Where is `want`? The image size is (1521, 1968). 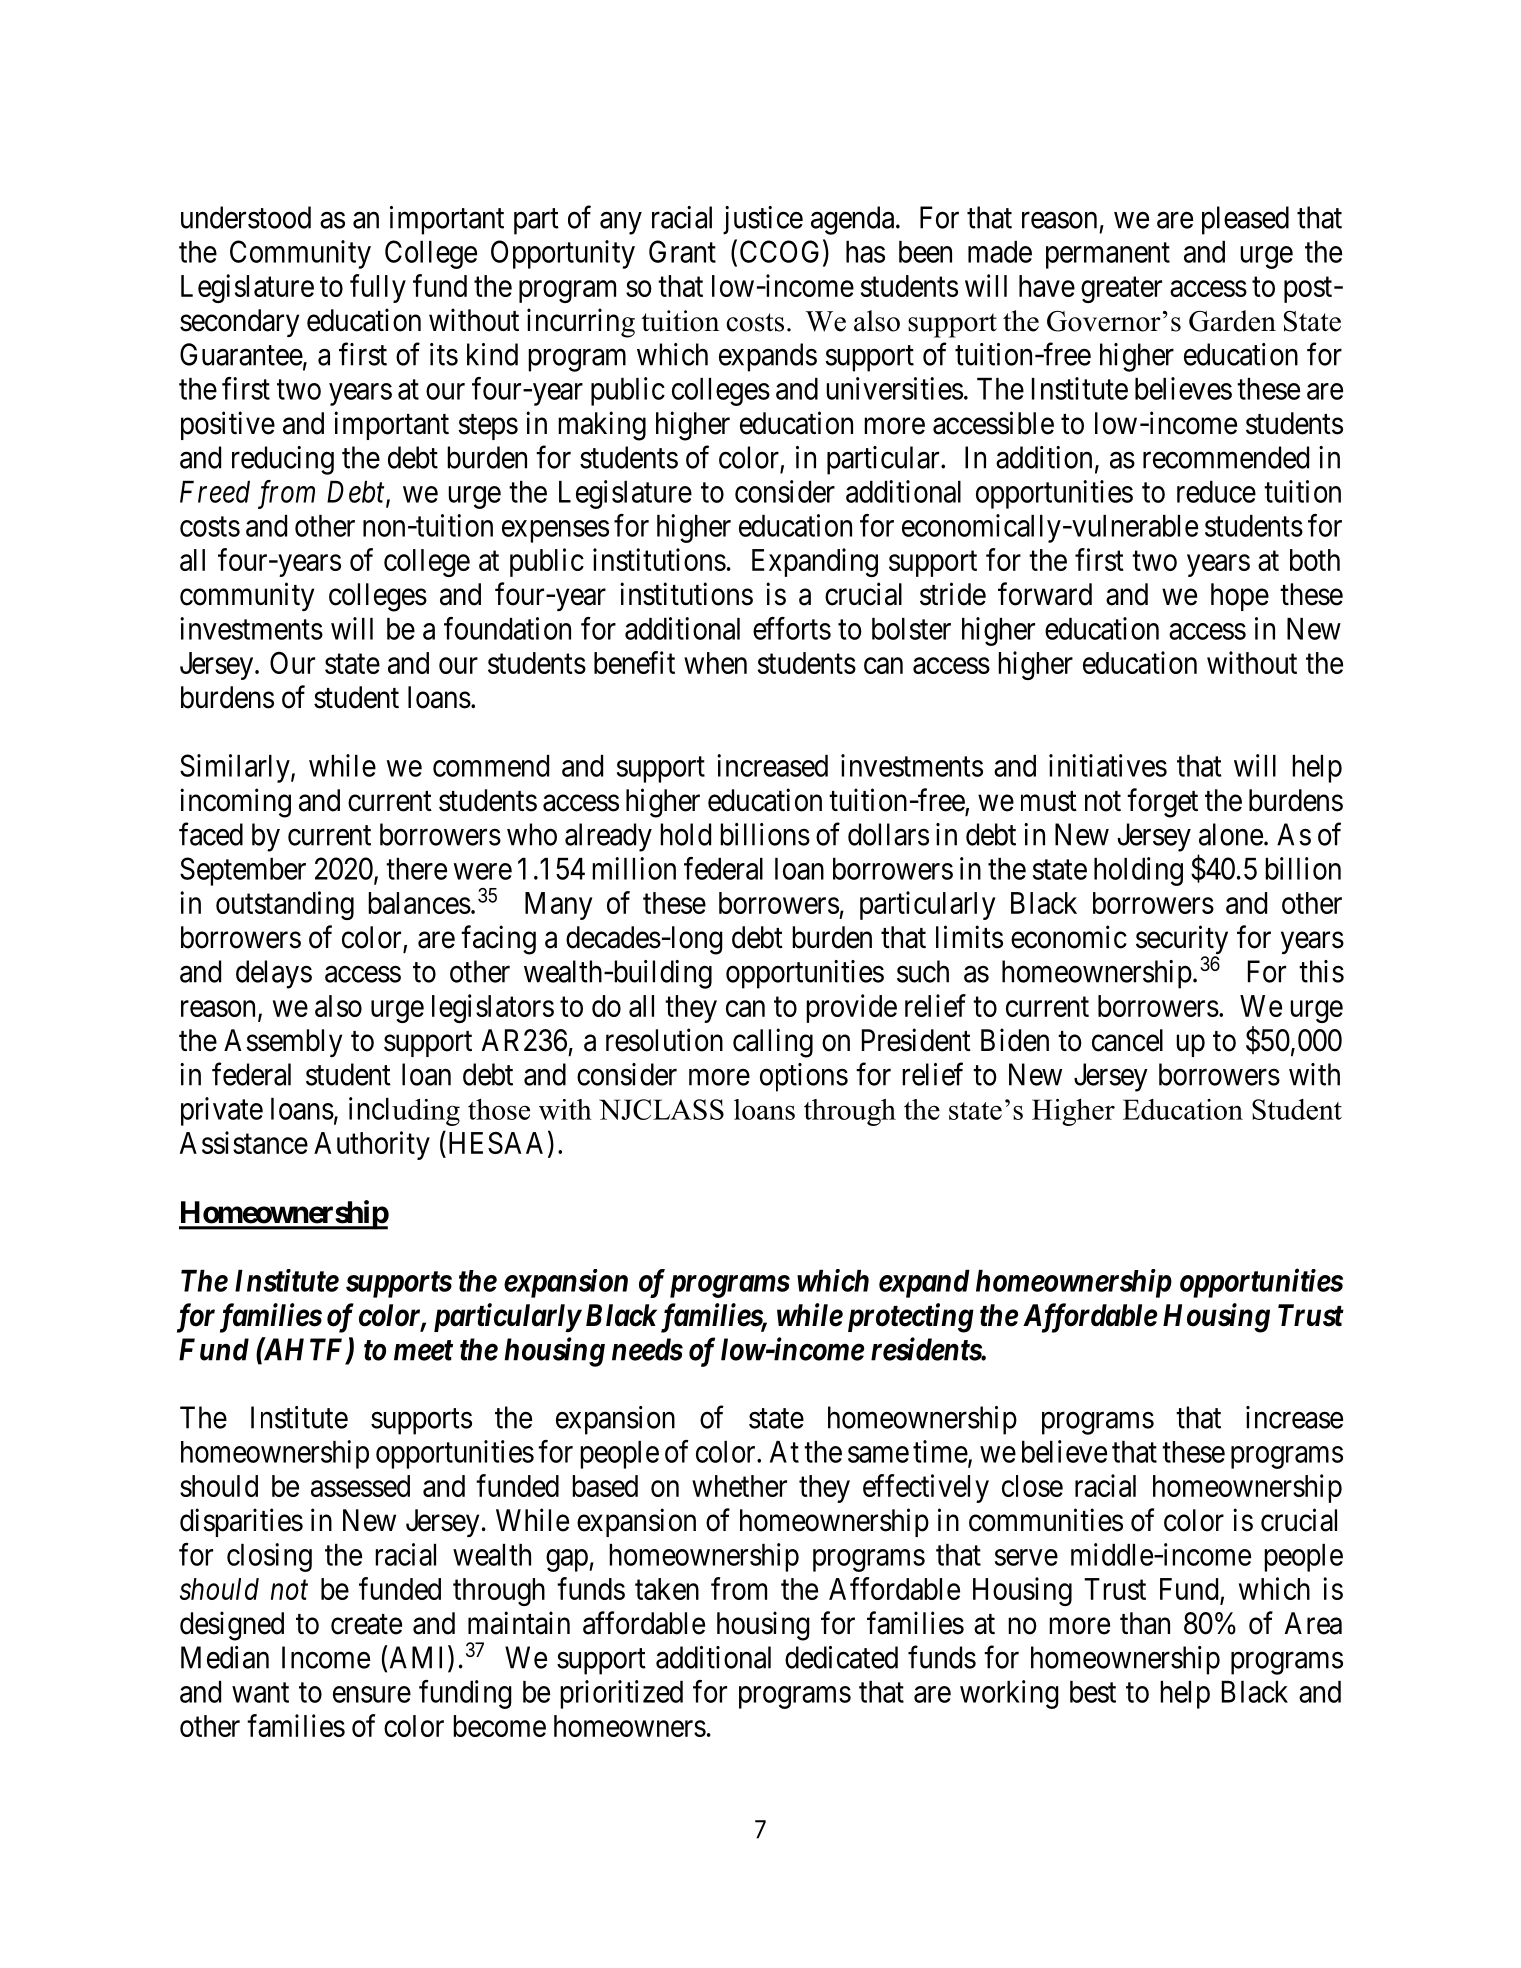
want is located at coordinates (260, 1693).
